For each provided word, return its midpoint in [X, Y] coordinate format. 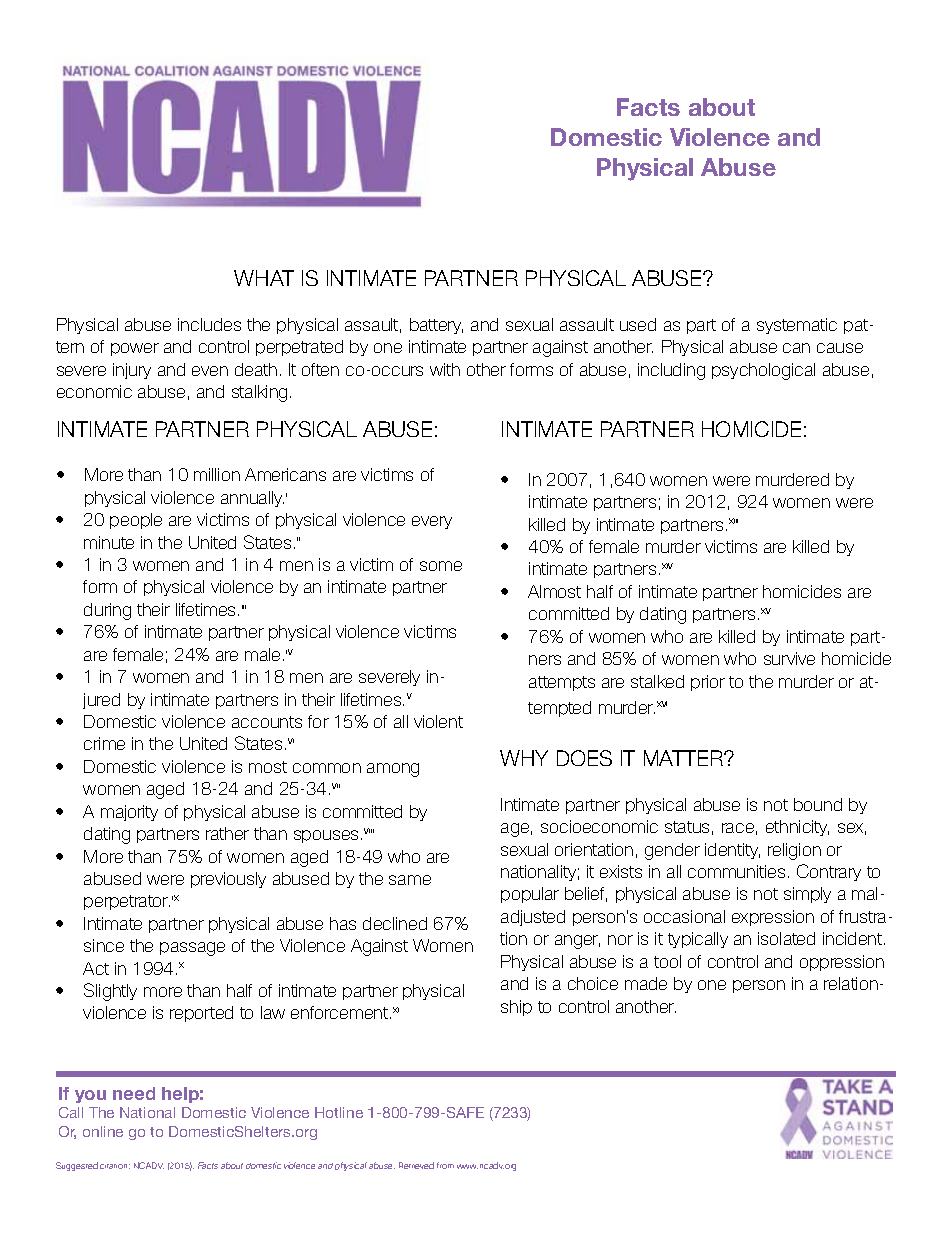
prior [708, 683]
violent [438, 721]
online [103, 1131]
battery [436, 326]
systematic [797, 326]
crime [104, 743]
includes [209, 324]
